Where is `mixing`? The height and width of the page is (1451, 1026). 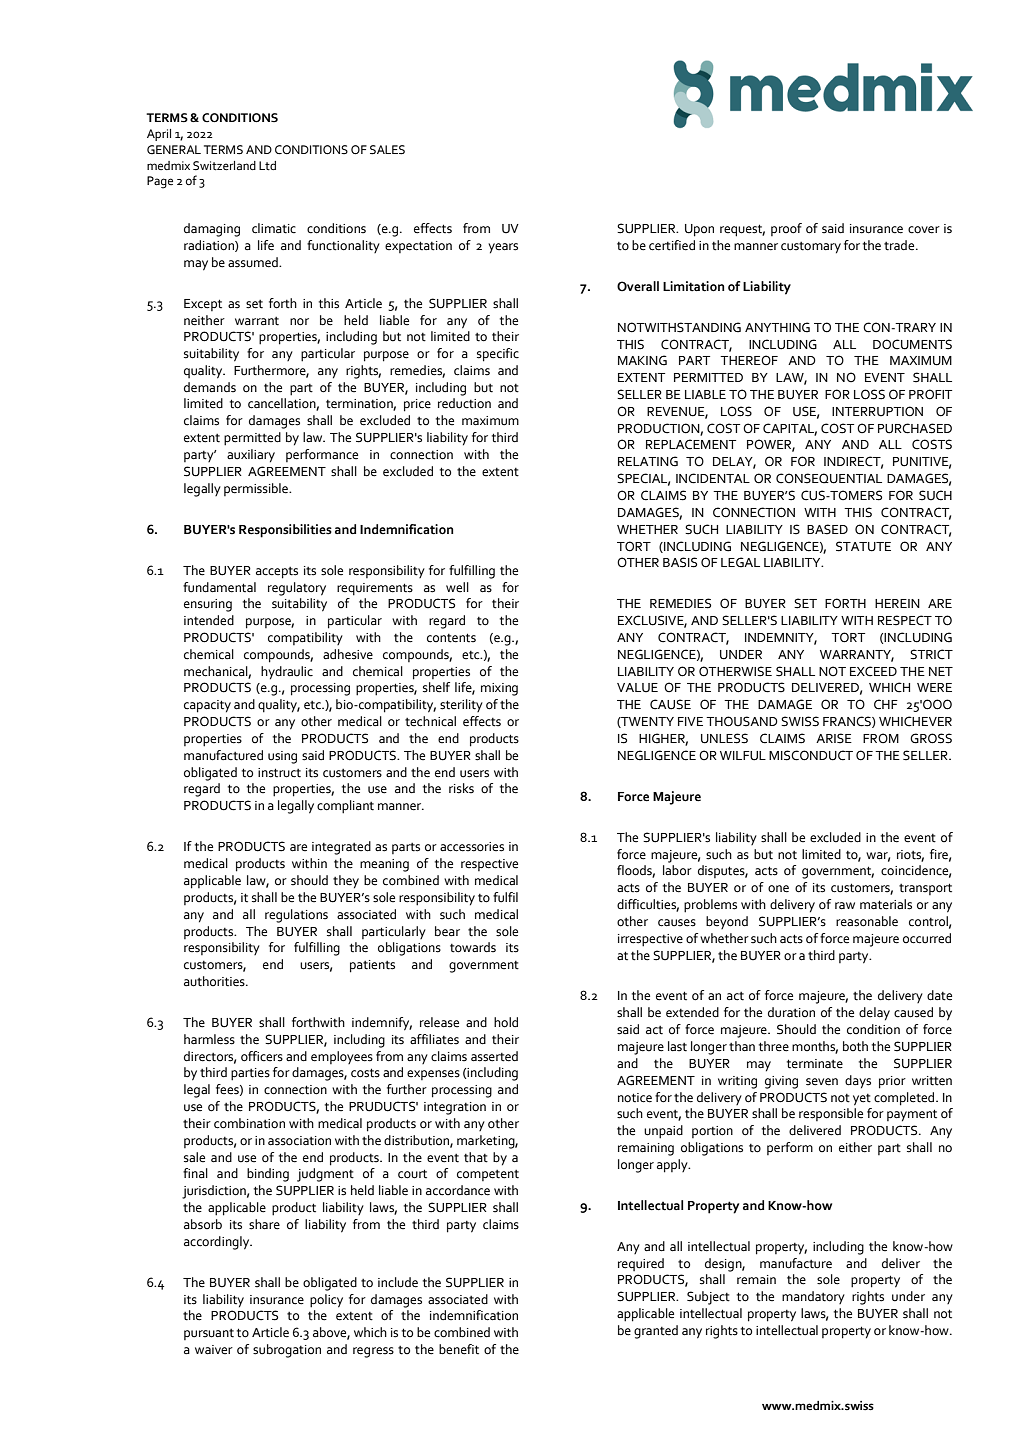 mixing is located at coordinates (499, 689).
